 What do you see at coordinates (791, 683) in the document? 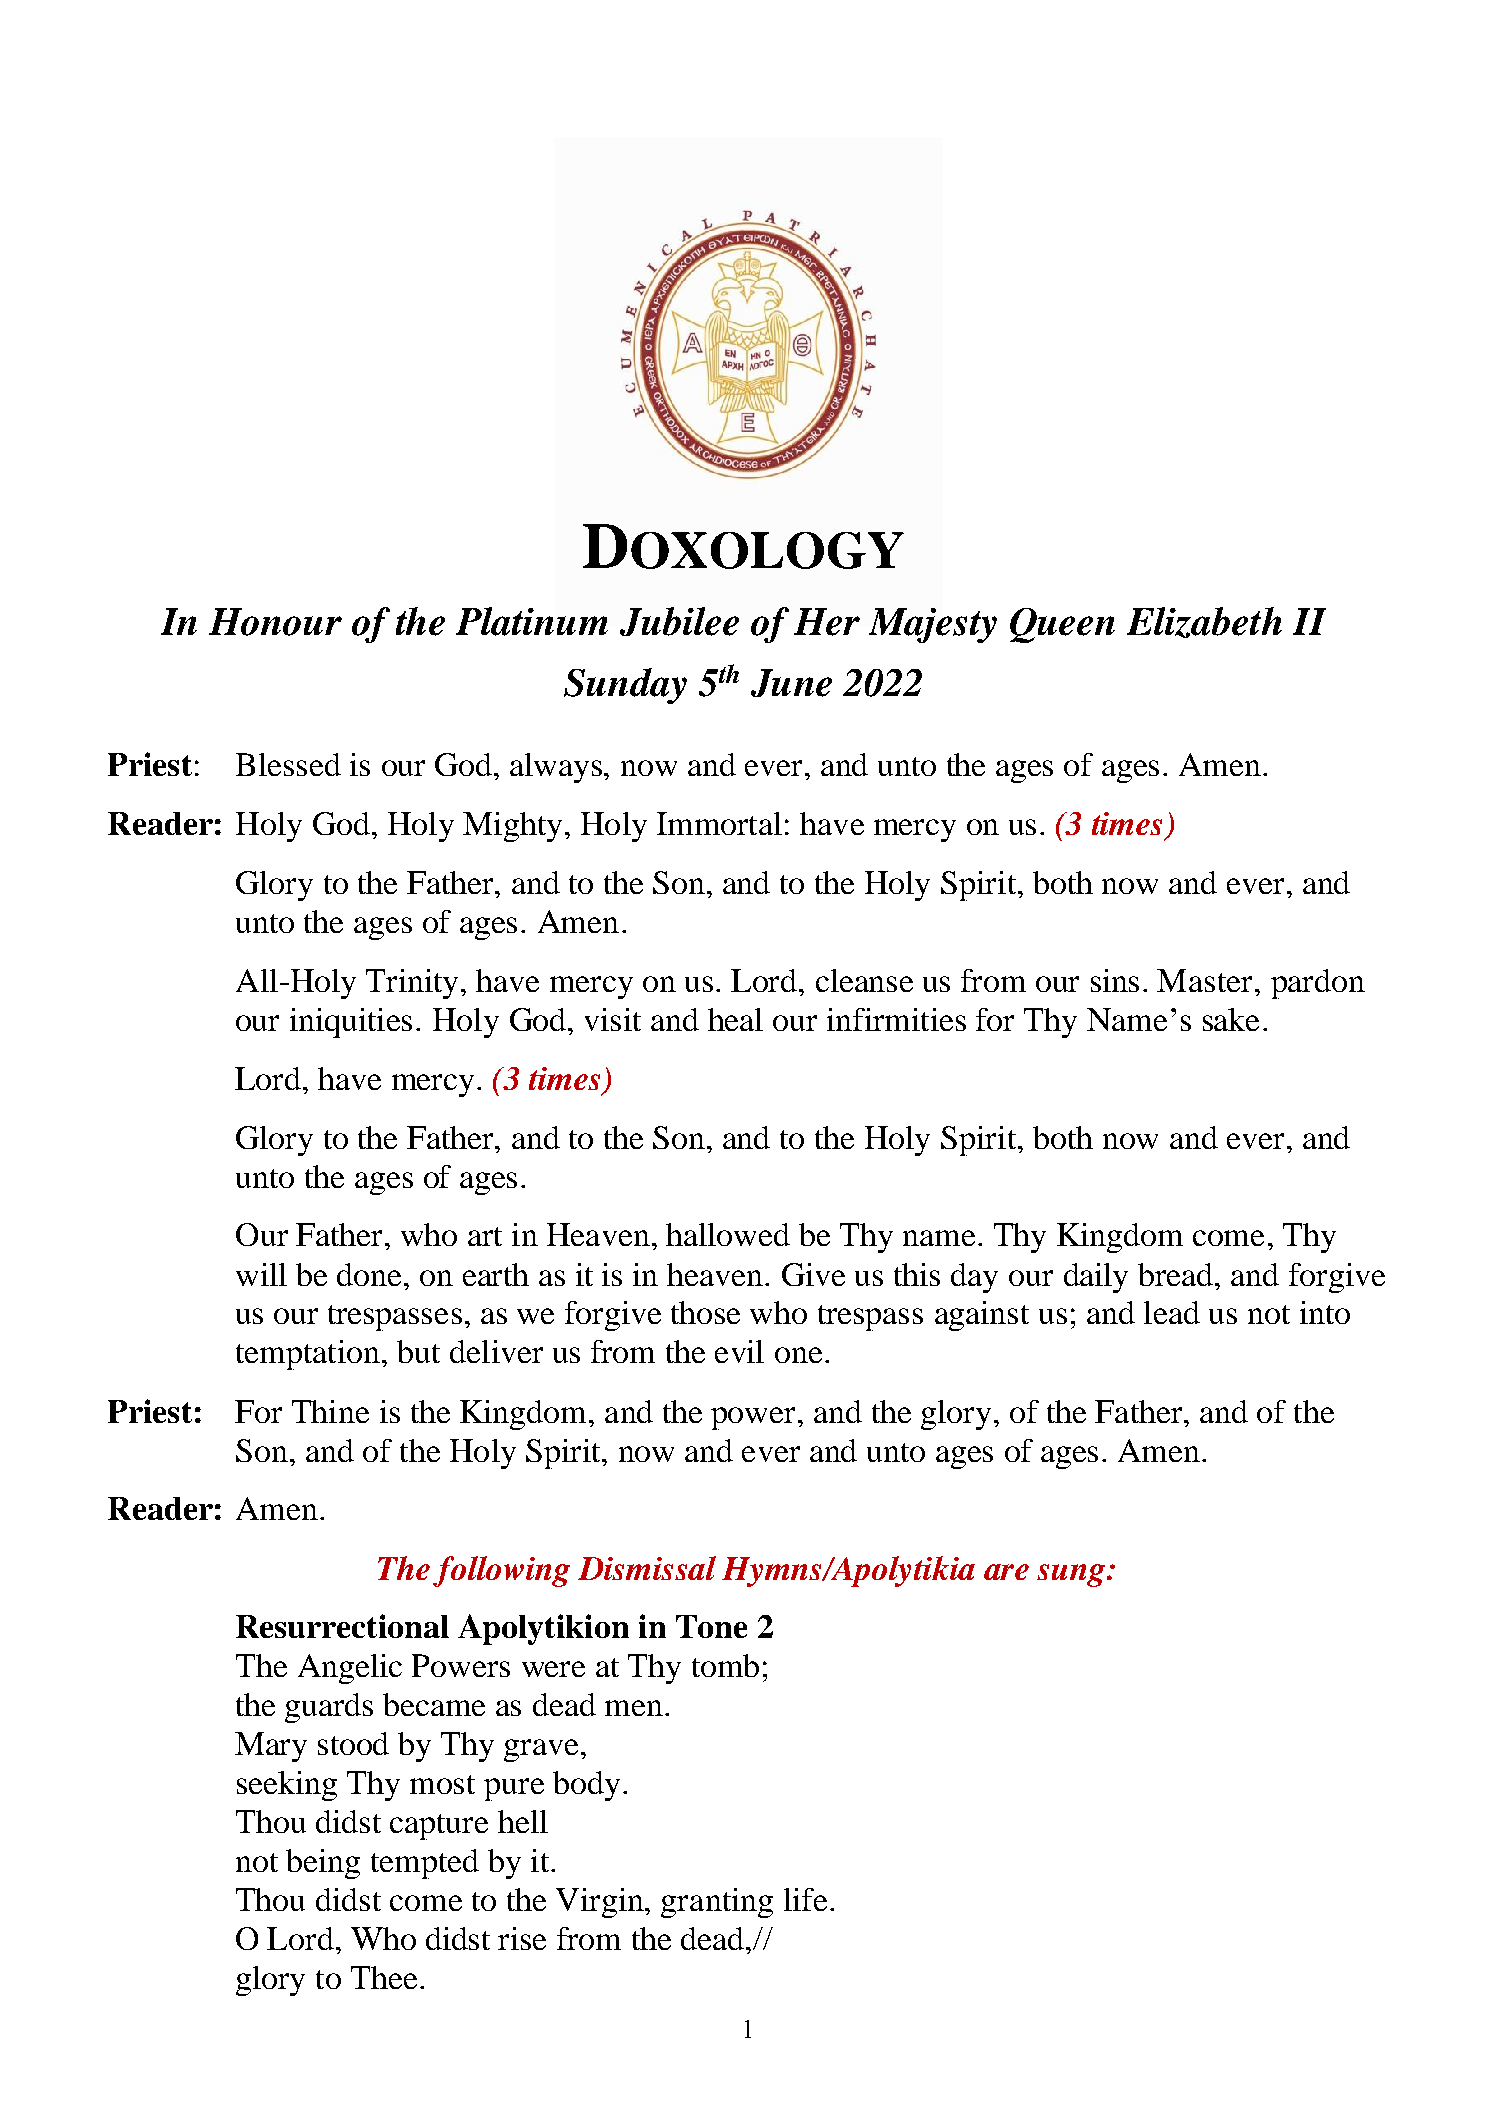
I see `June` at bounding box center [791, 683].
